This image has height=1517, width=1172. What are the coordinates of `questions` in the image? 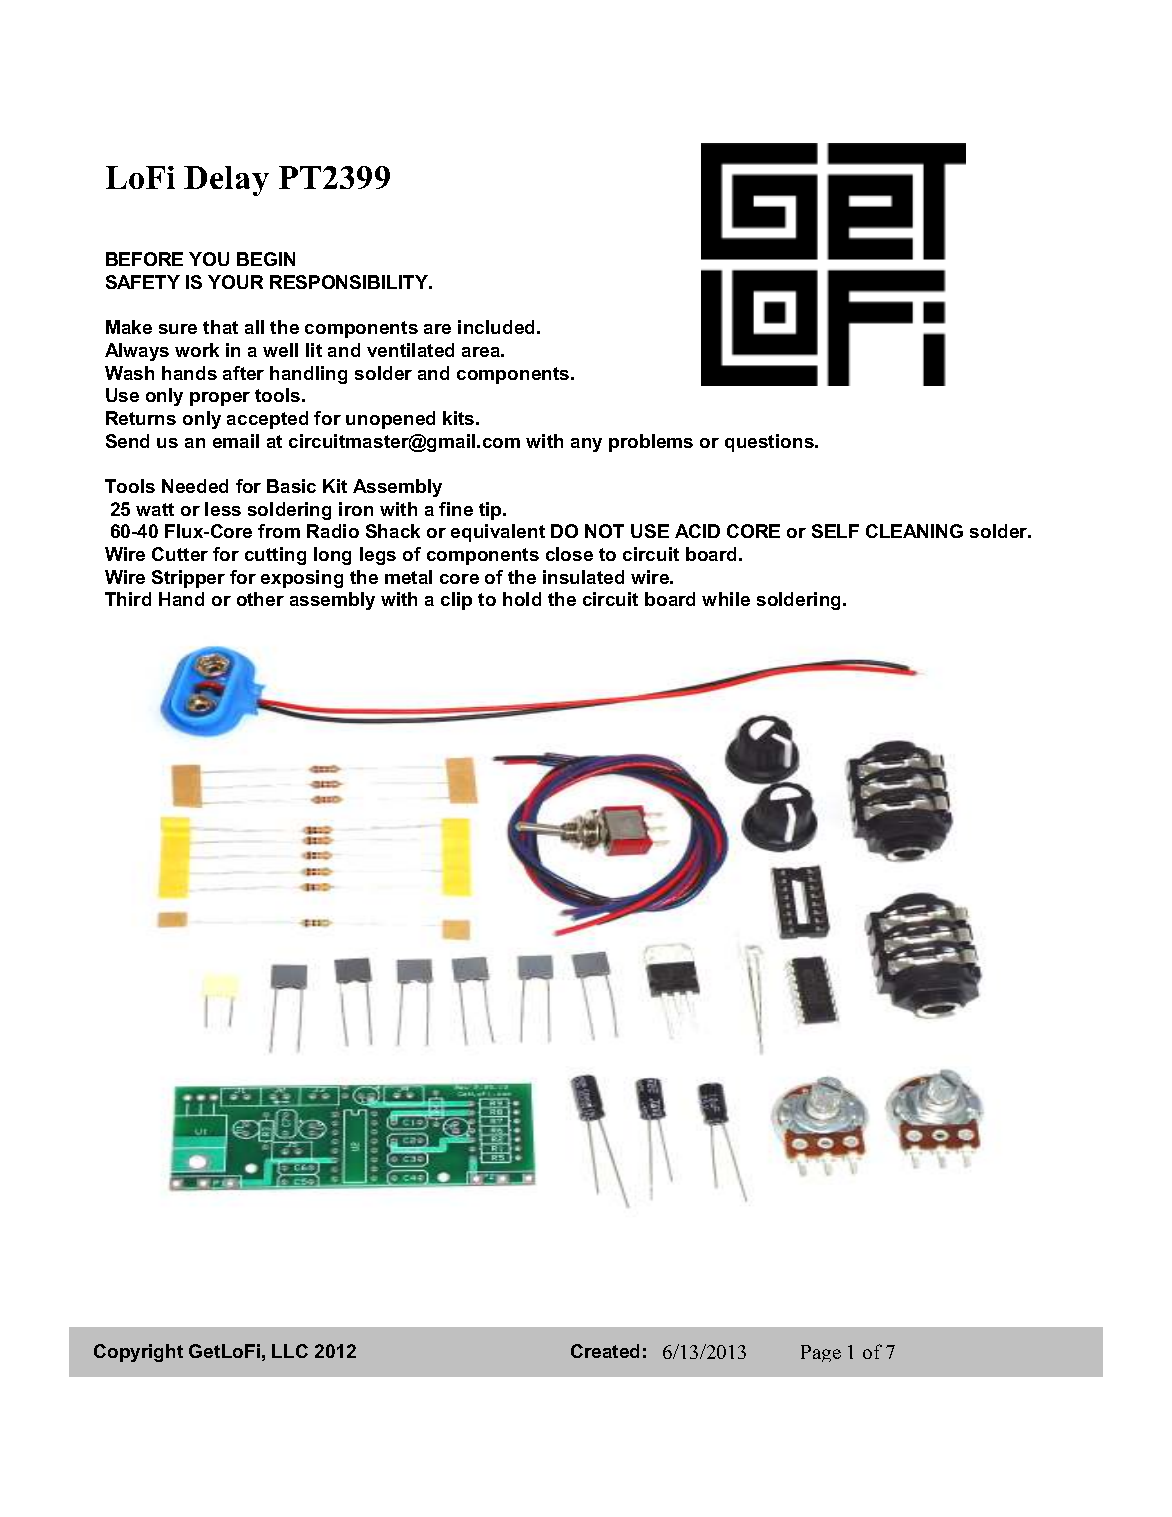 It's located at (770, 443).
